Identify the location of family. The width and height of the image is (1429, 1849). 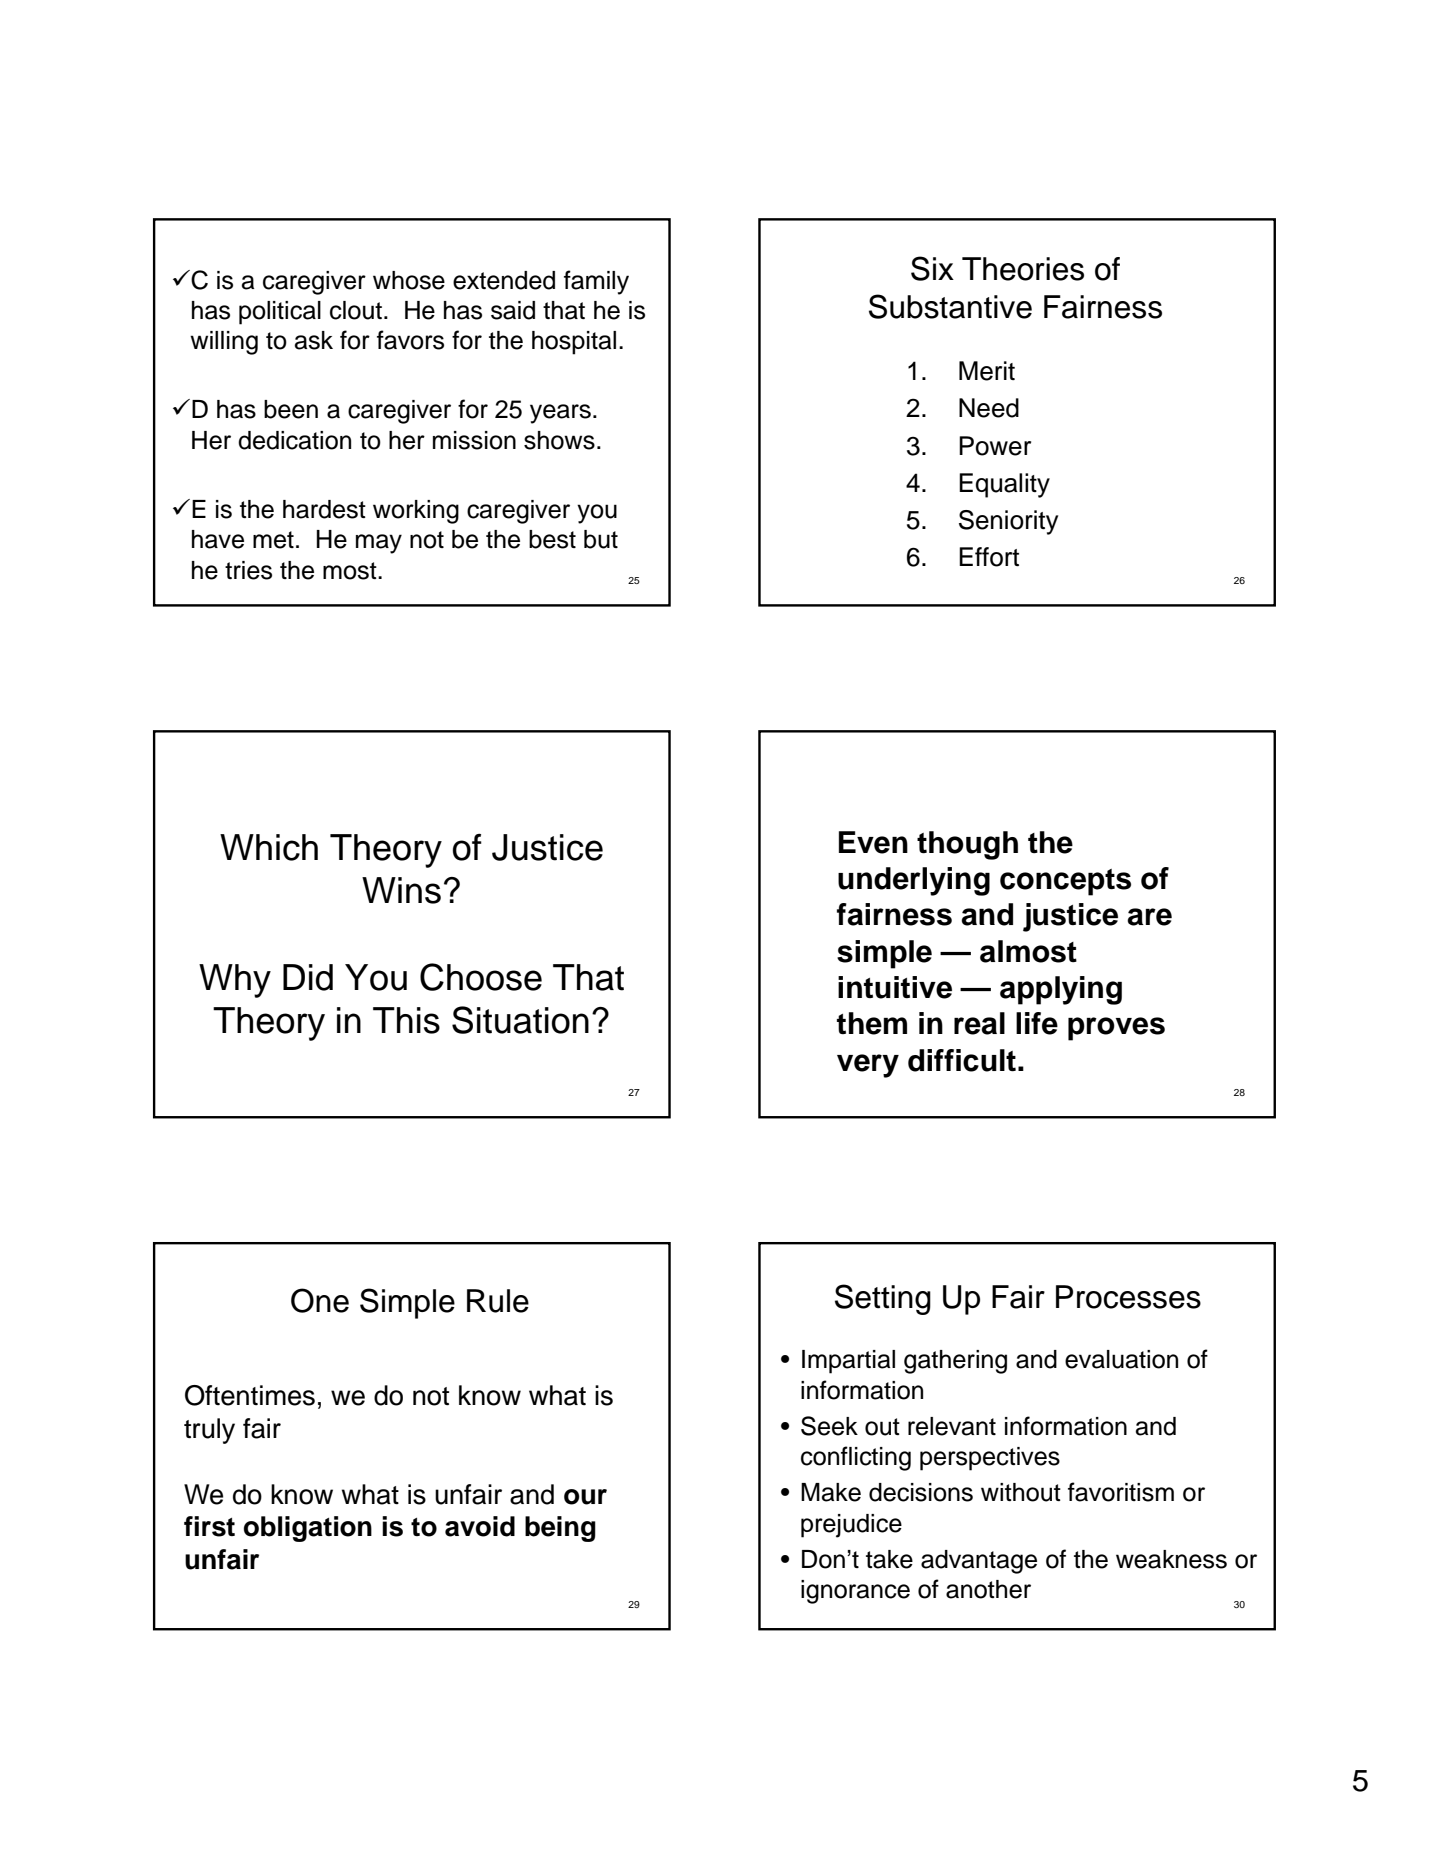
(596, 282).
